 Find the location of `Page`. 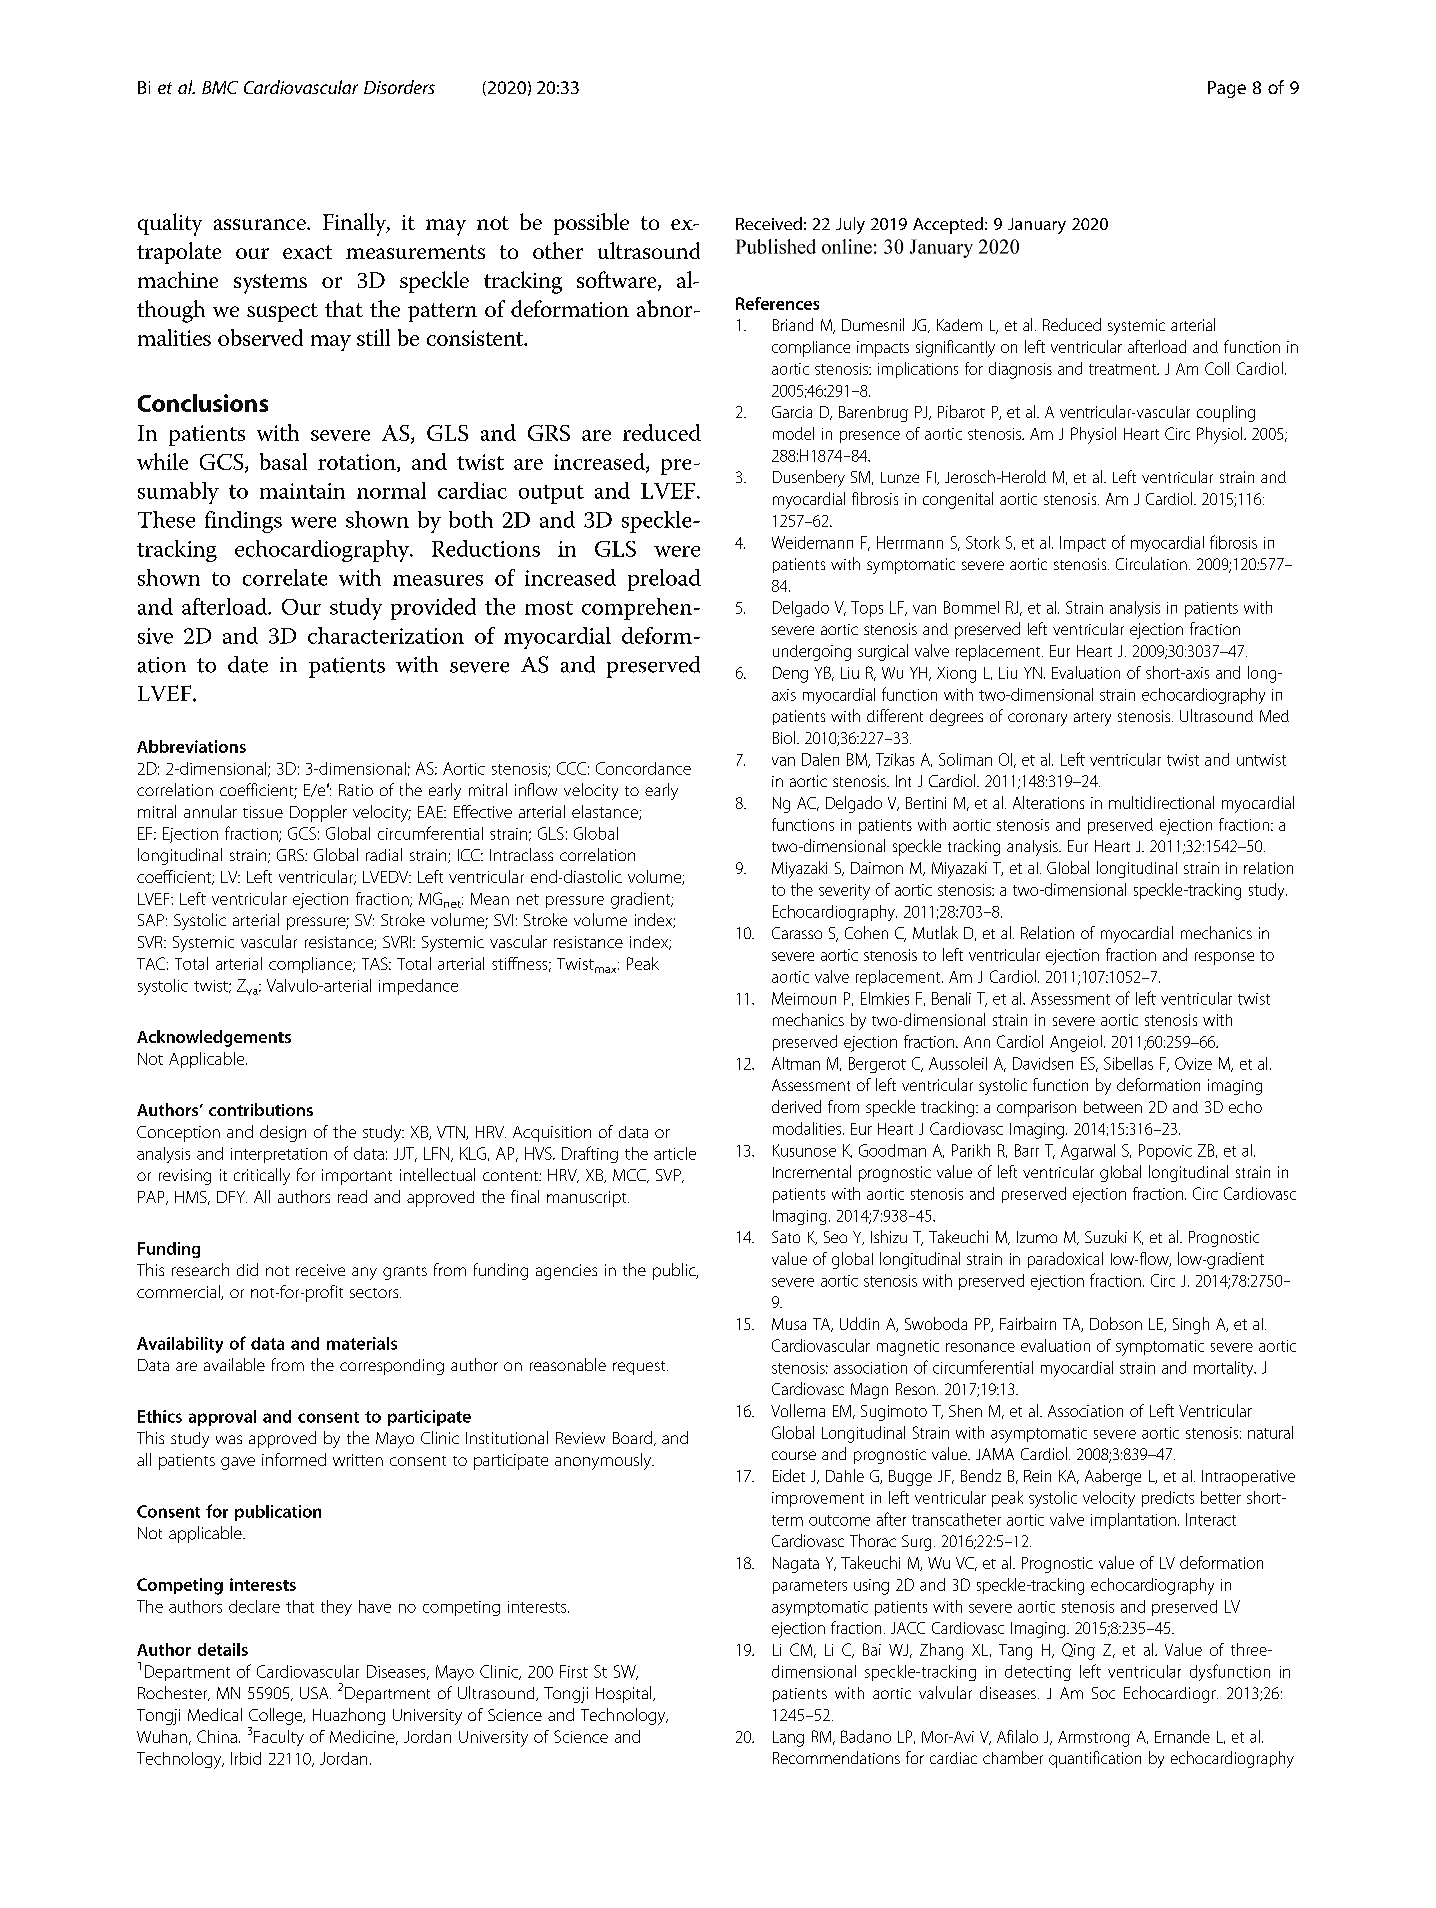

Page is located at coordinates (1227, 89).
